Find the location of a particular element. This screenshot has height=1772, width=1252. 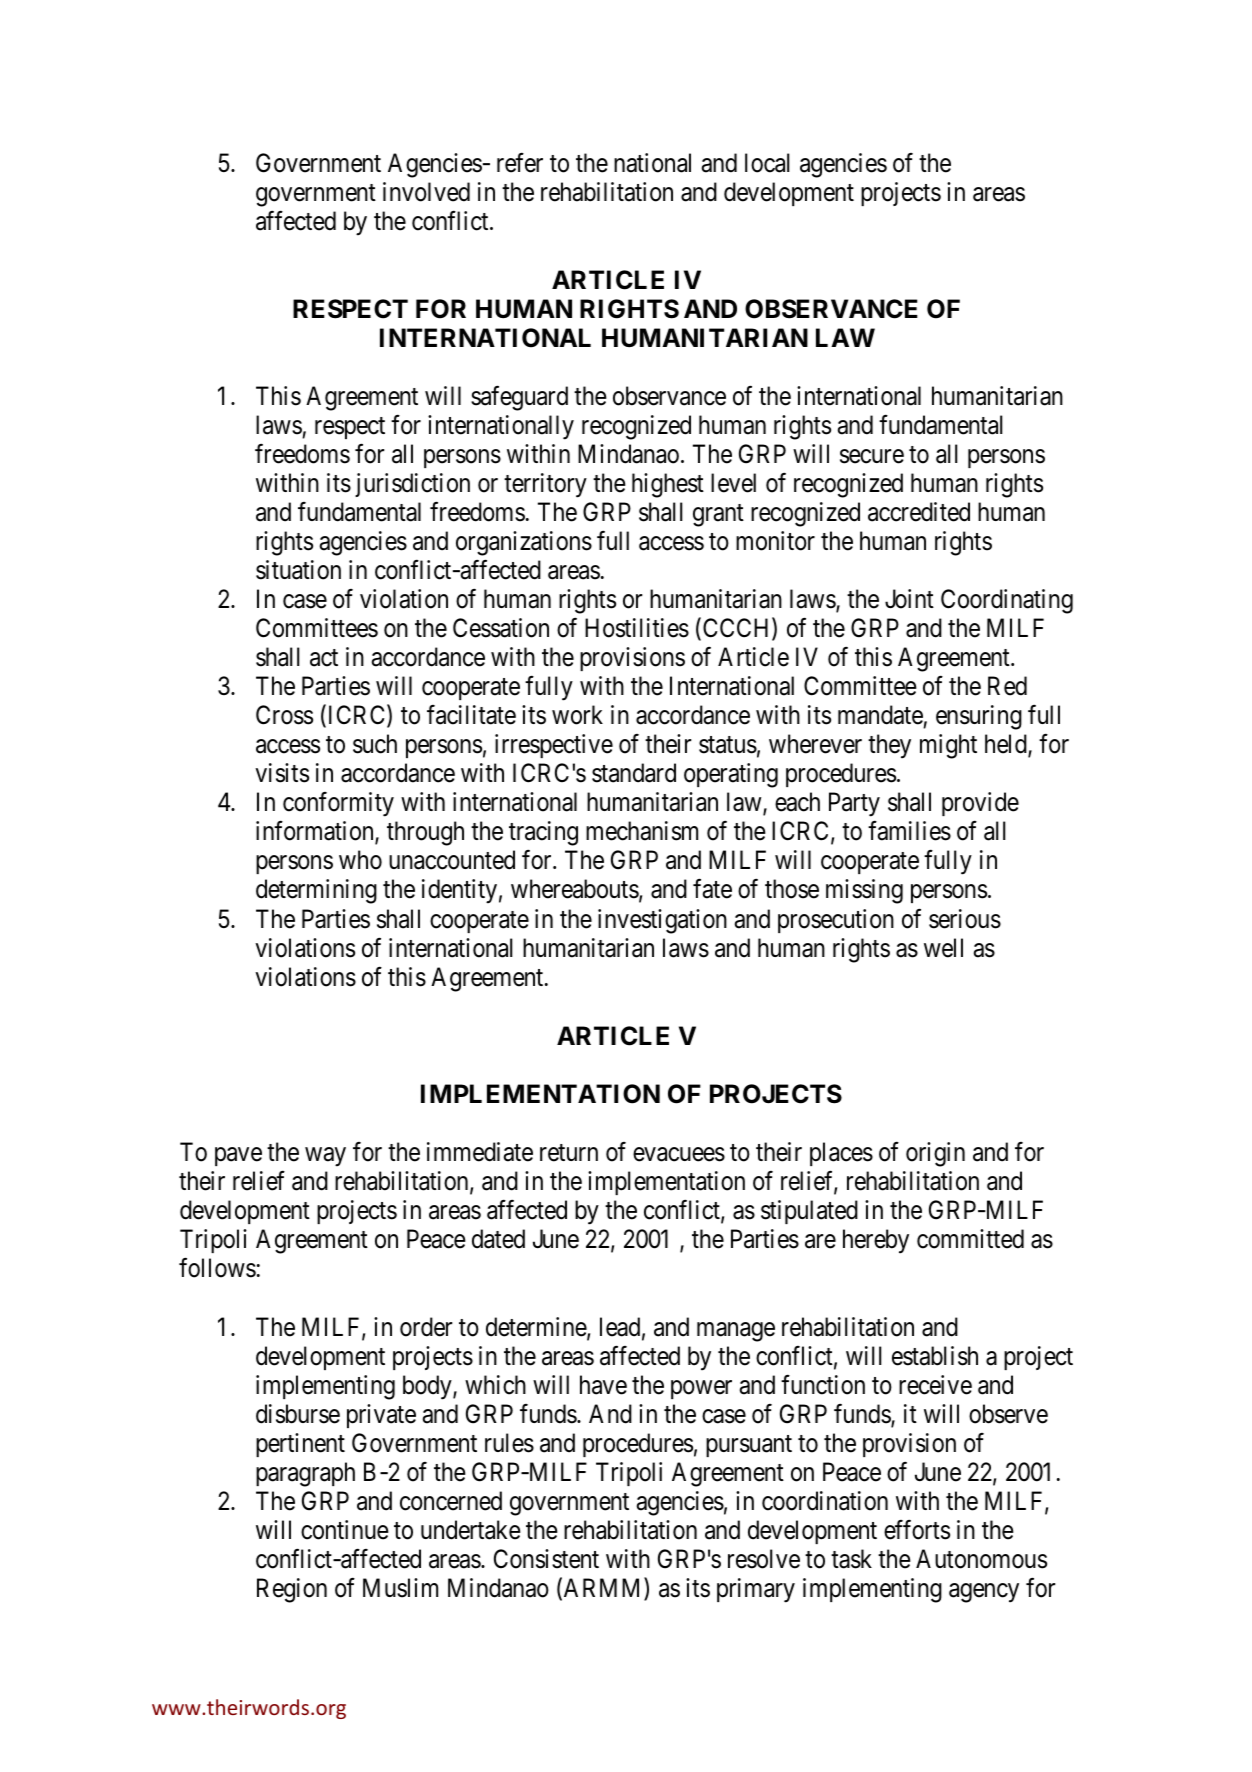

Consistent is located at coordinates (546, 1559).
